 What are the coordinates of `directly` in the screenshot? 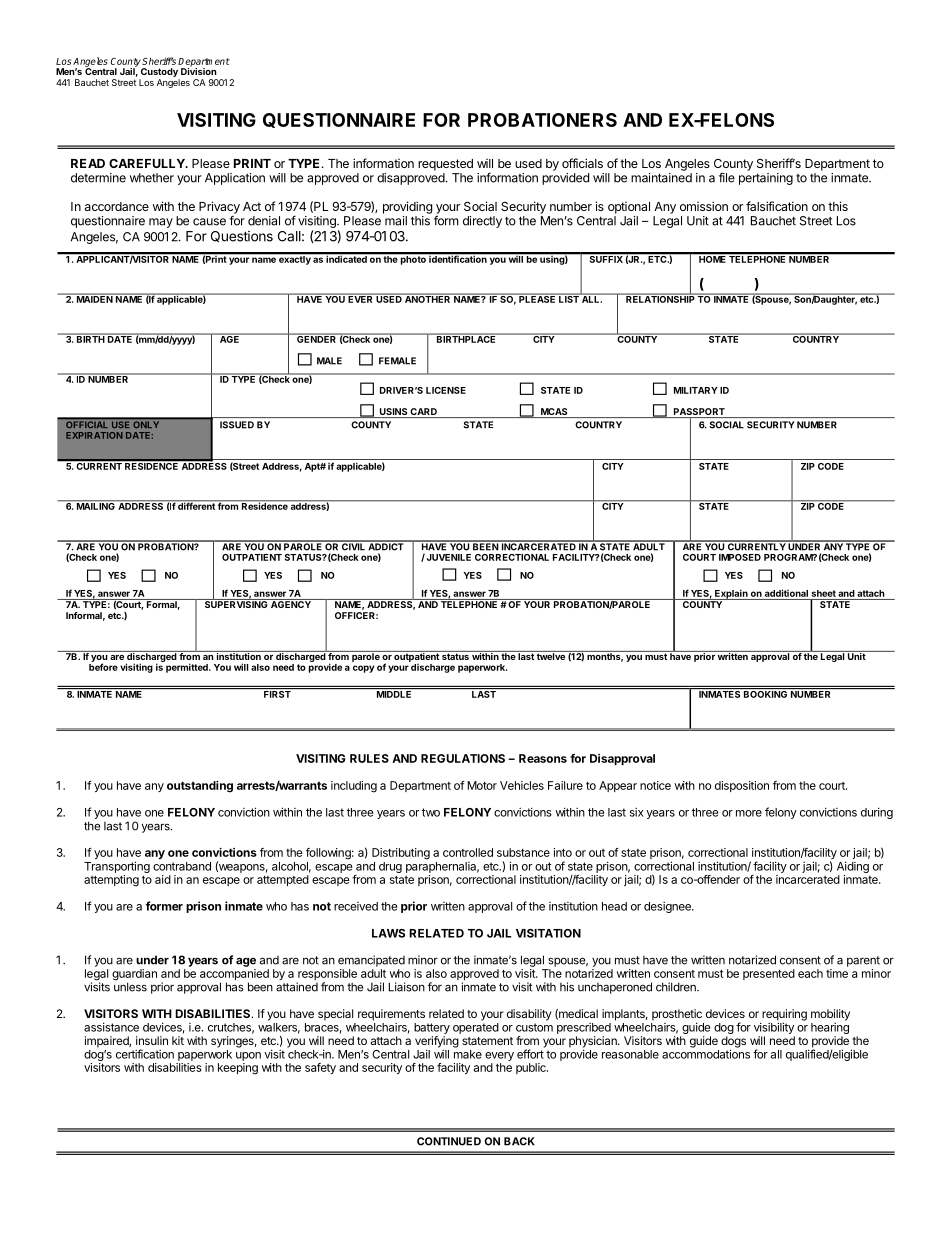 It's located at (482, 222).
